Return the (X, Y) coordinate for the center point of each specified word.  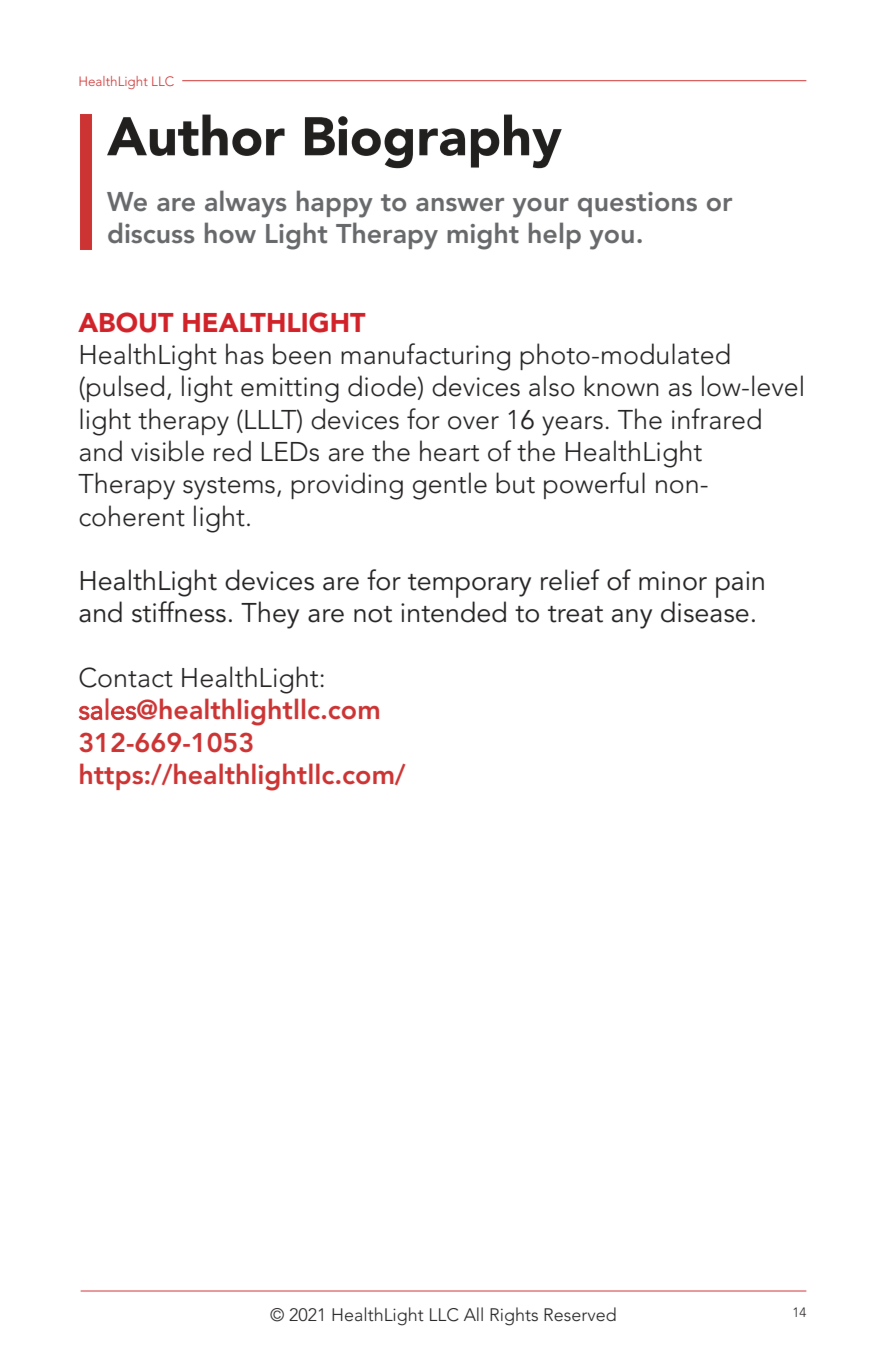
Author (196, 135)
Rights (514, 1316)
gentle (450, 486)
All (473, 1314)
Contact (126, 677)
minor (673, 581)
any (632, 619)
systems (229, 488)
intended (453, 612)
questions (637, 204)
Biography (433, 141)
